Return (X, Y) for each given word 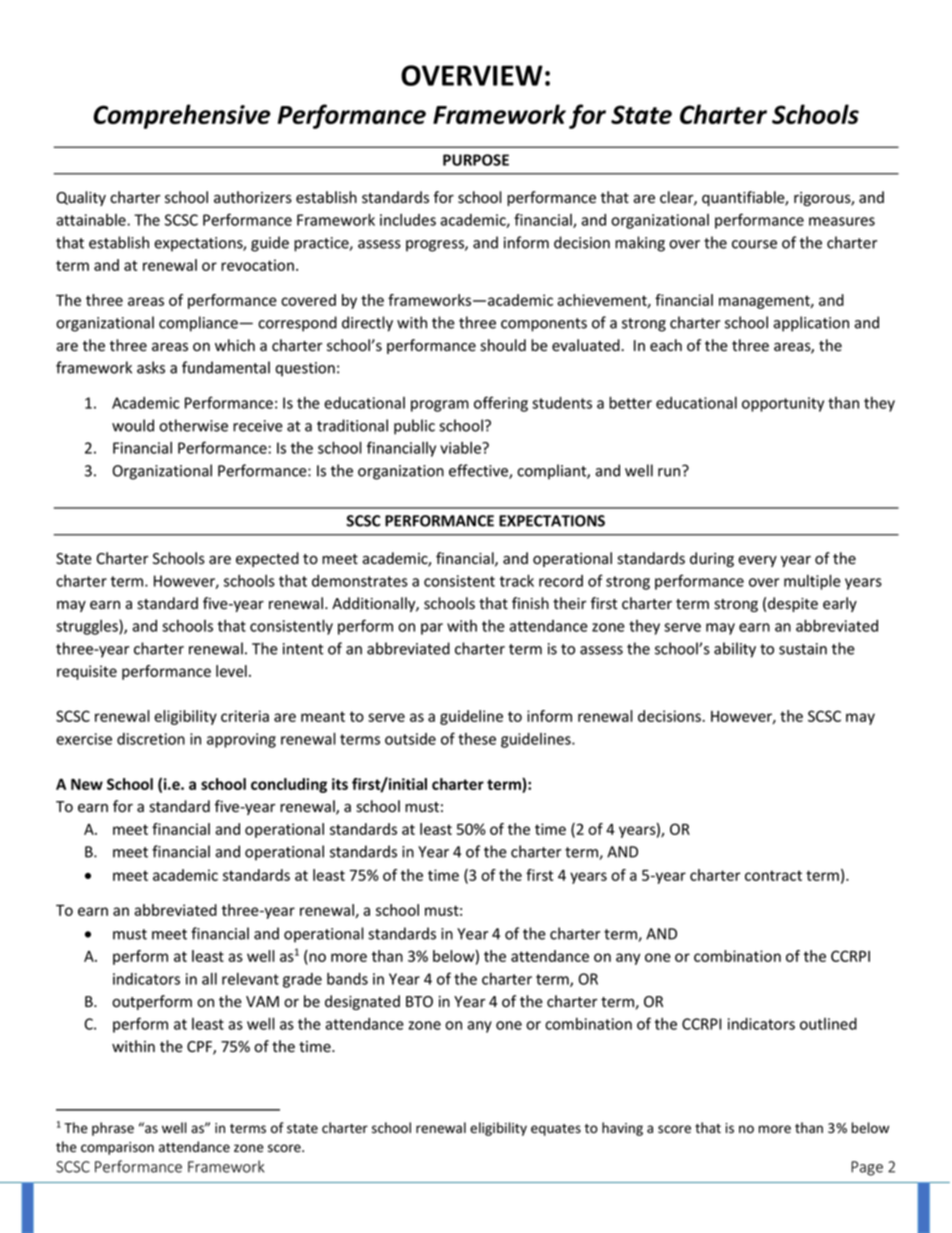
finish (530, 603)
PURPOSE (476, 160)
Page (867, 1168)
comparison (117, 1148)
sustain (803, 649)
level (231, 671)
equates (556, 1130)
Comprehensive (182, 116)
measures (842, 221)
